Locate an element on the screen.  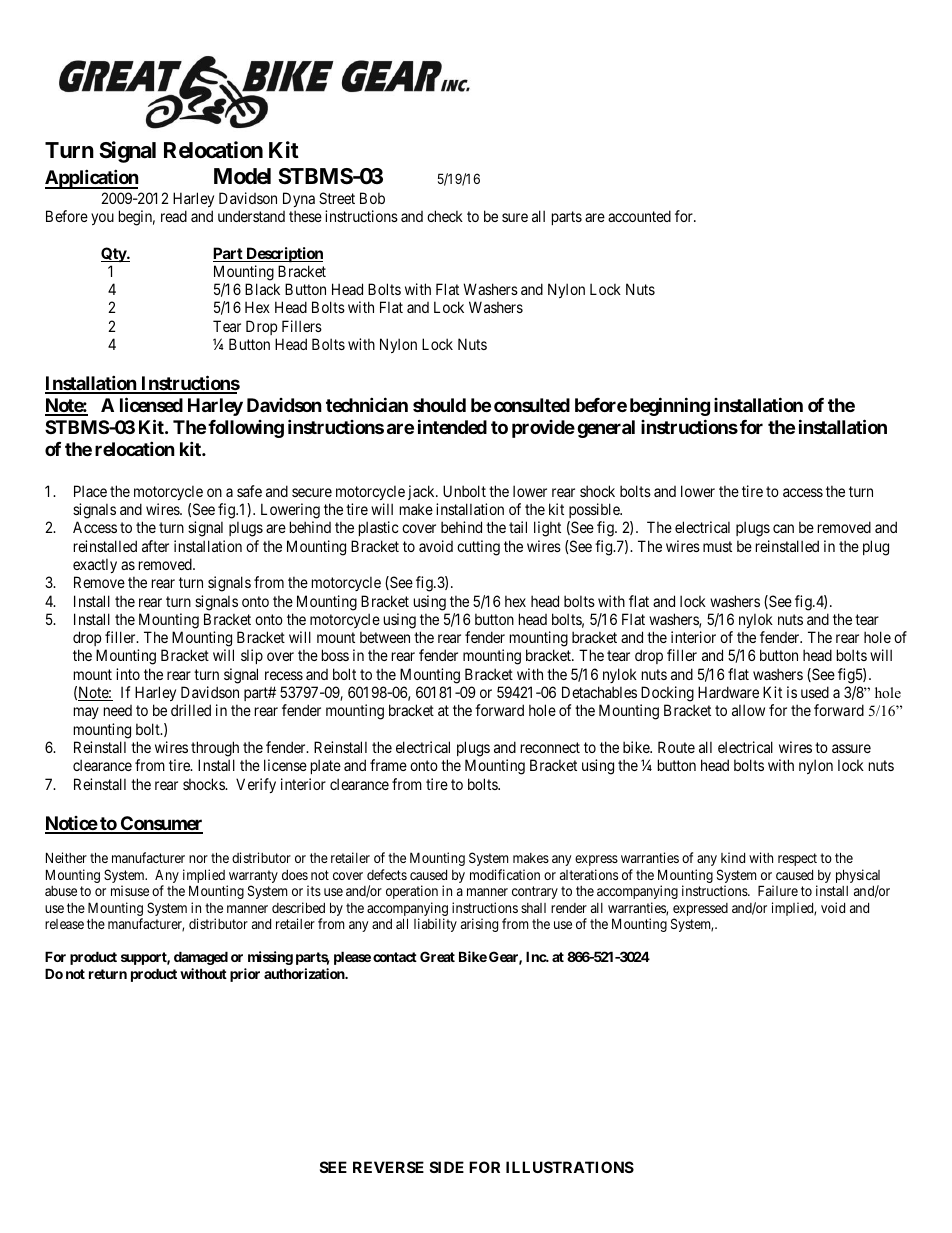
between is located at coordinates (385, 637).
